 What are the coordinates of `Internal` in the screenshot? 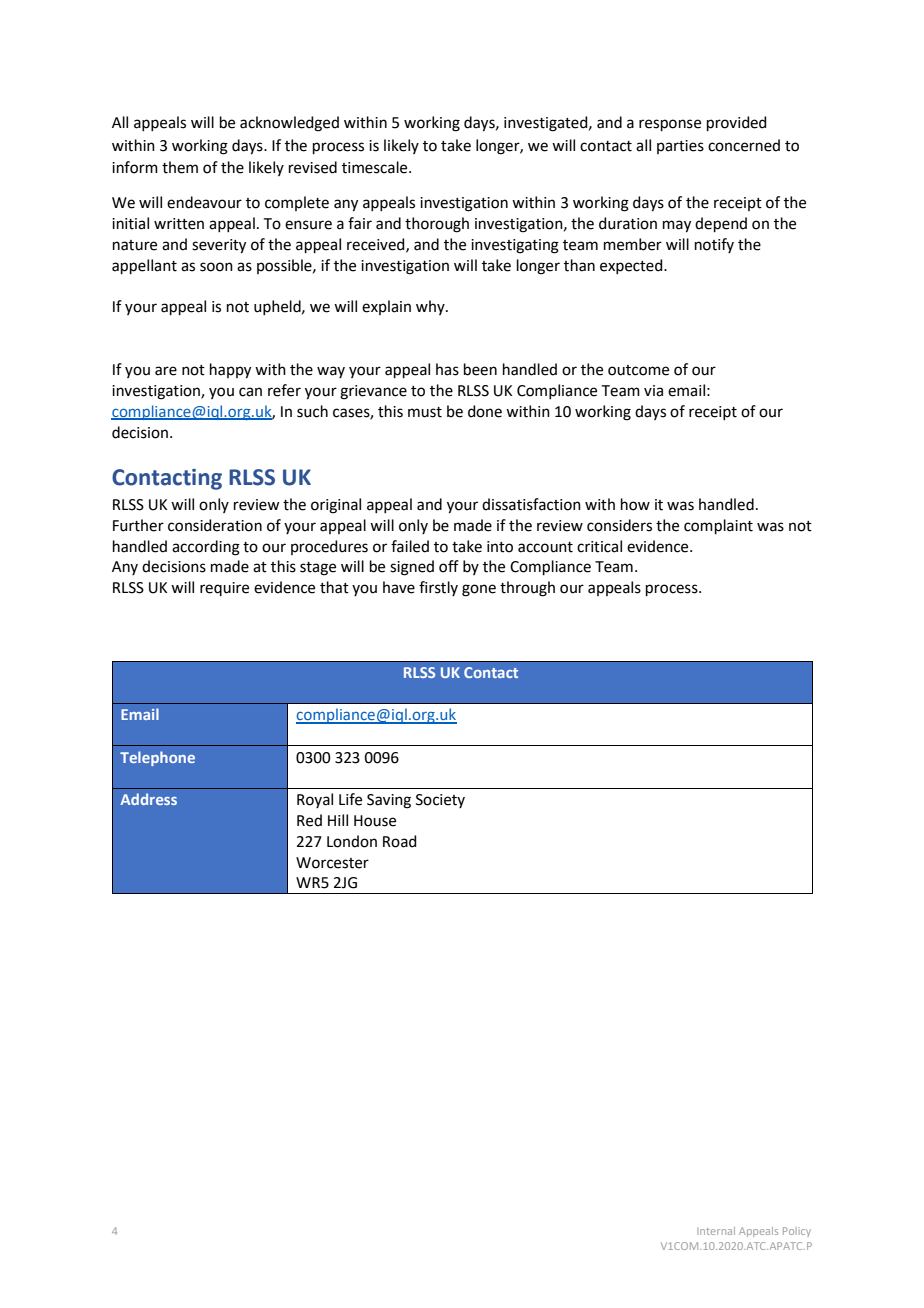 It's located at (716, 1231).
